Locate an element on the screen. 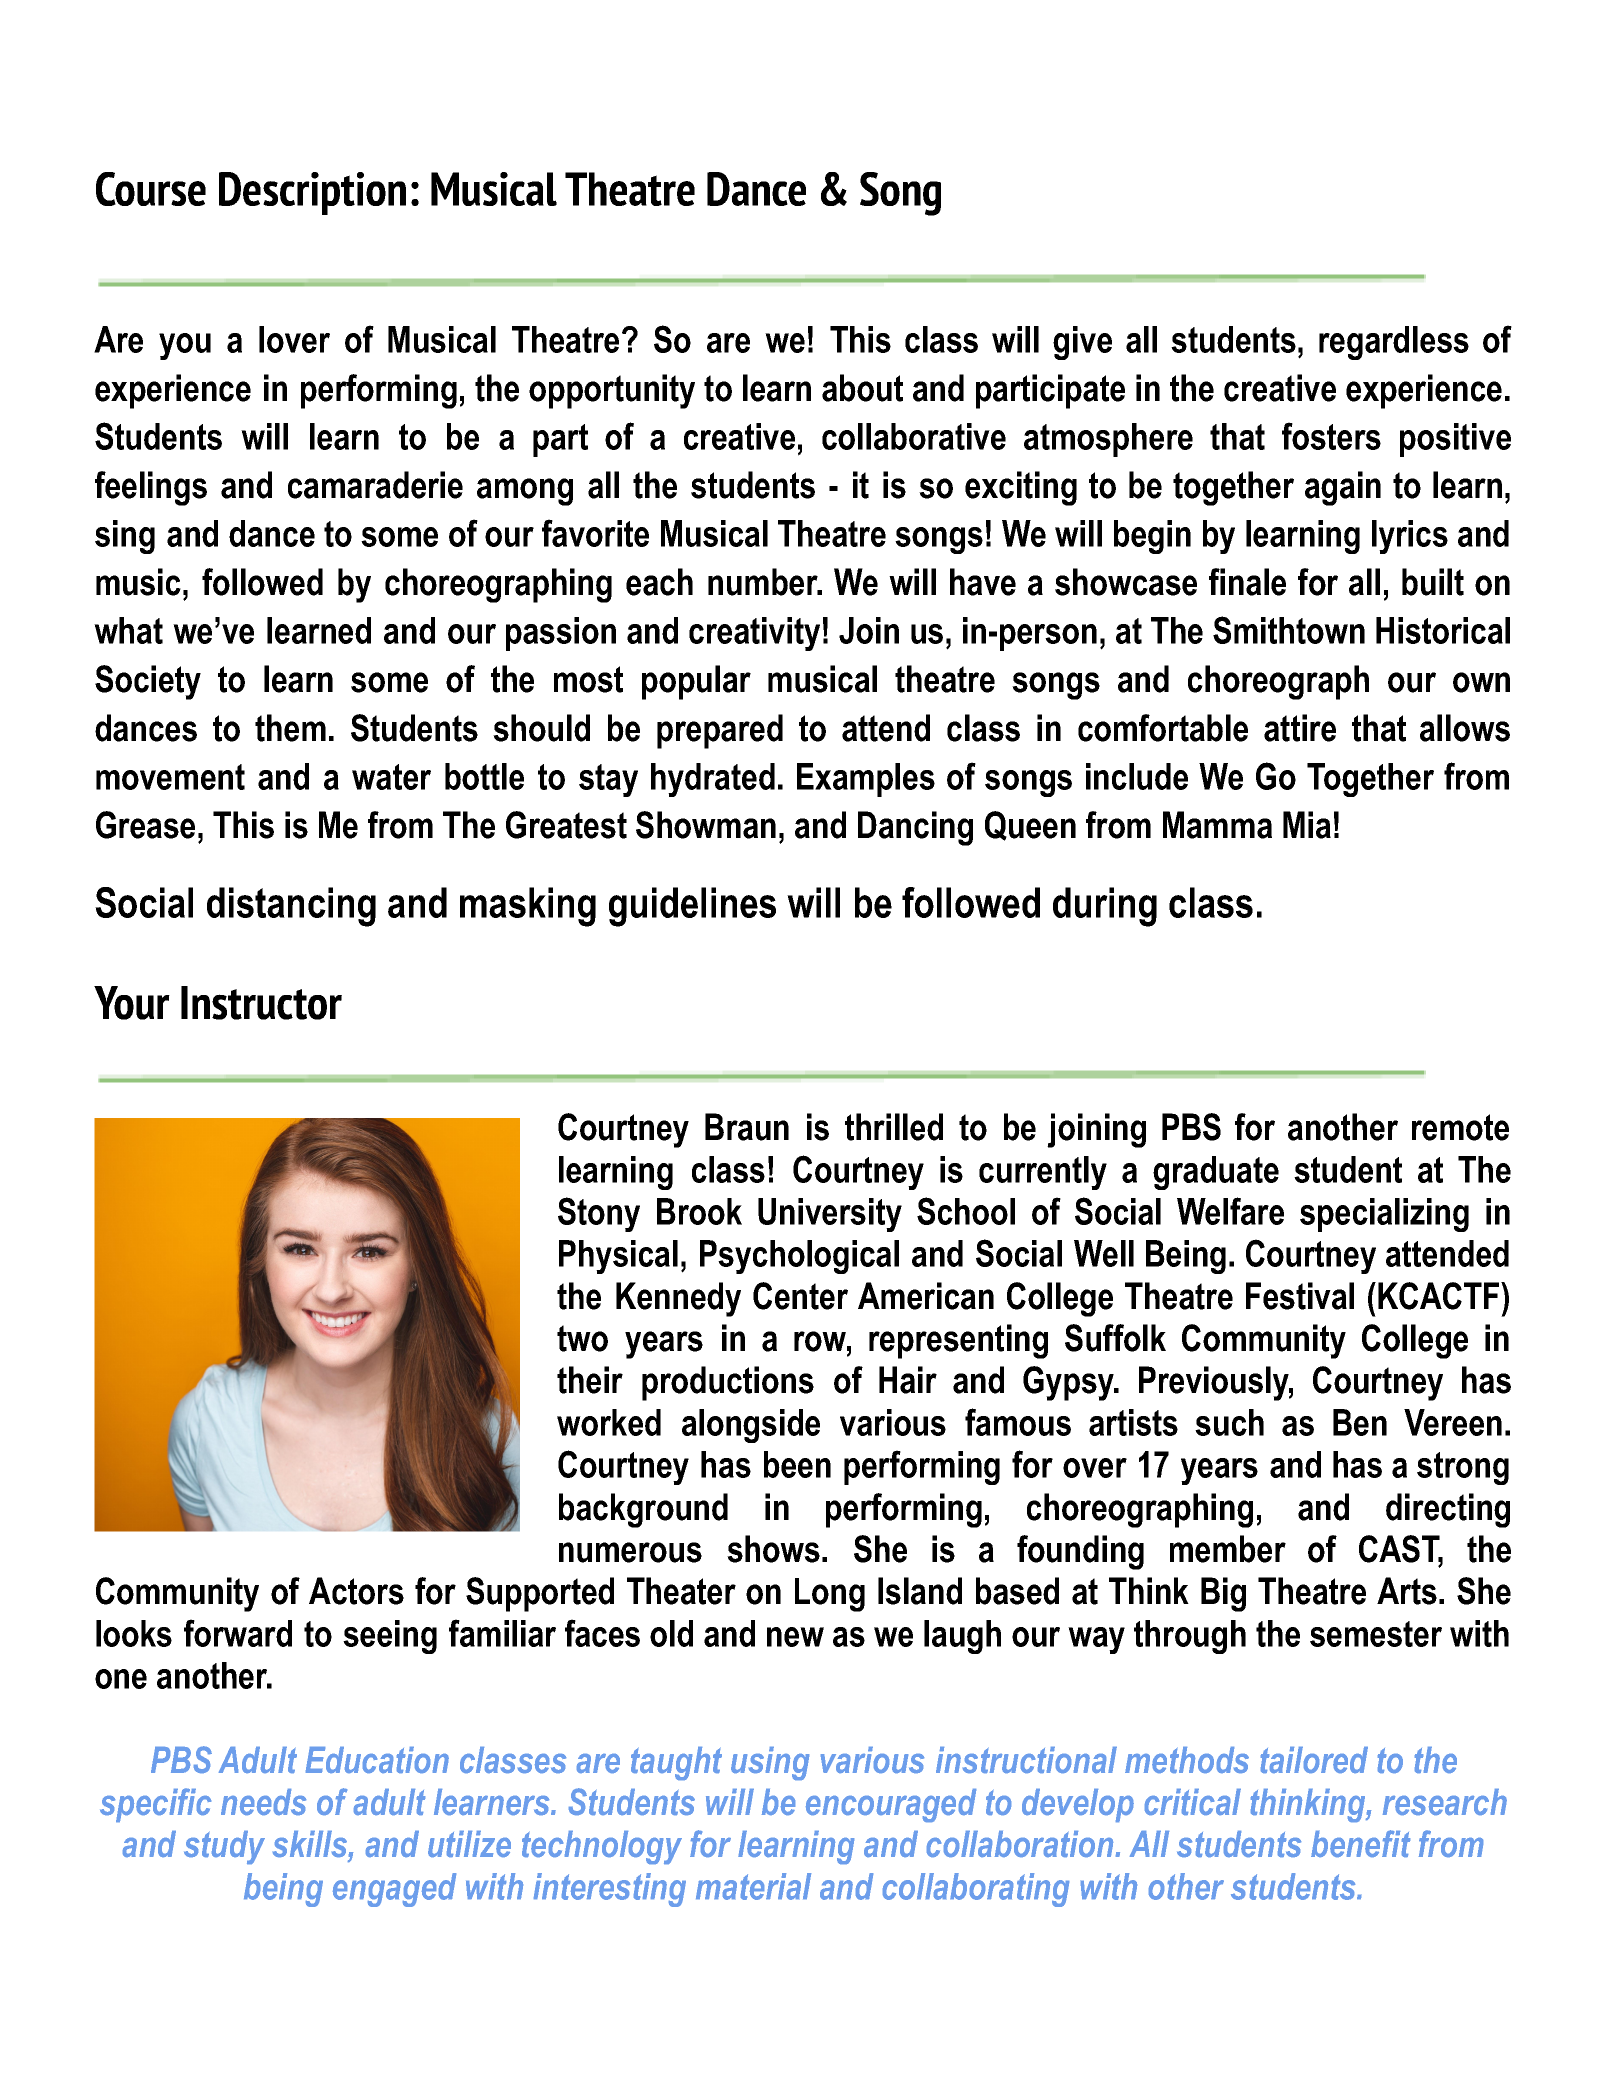 The width and height of the screenshot is (1607, 2080). Braun is located at coordinates (747, 1127).
